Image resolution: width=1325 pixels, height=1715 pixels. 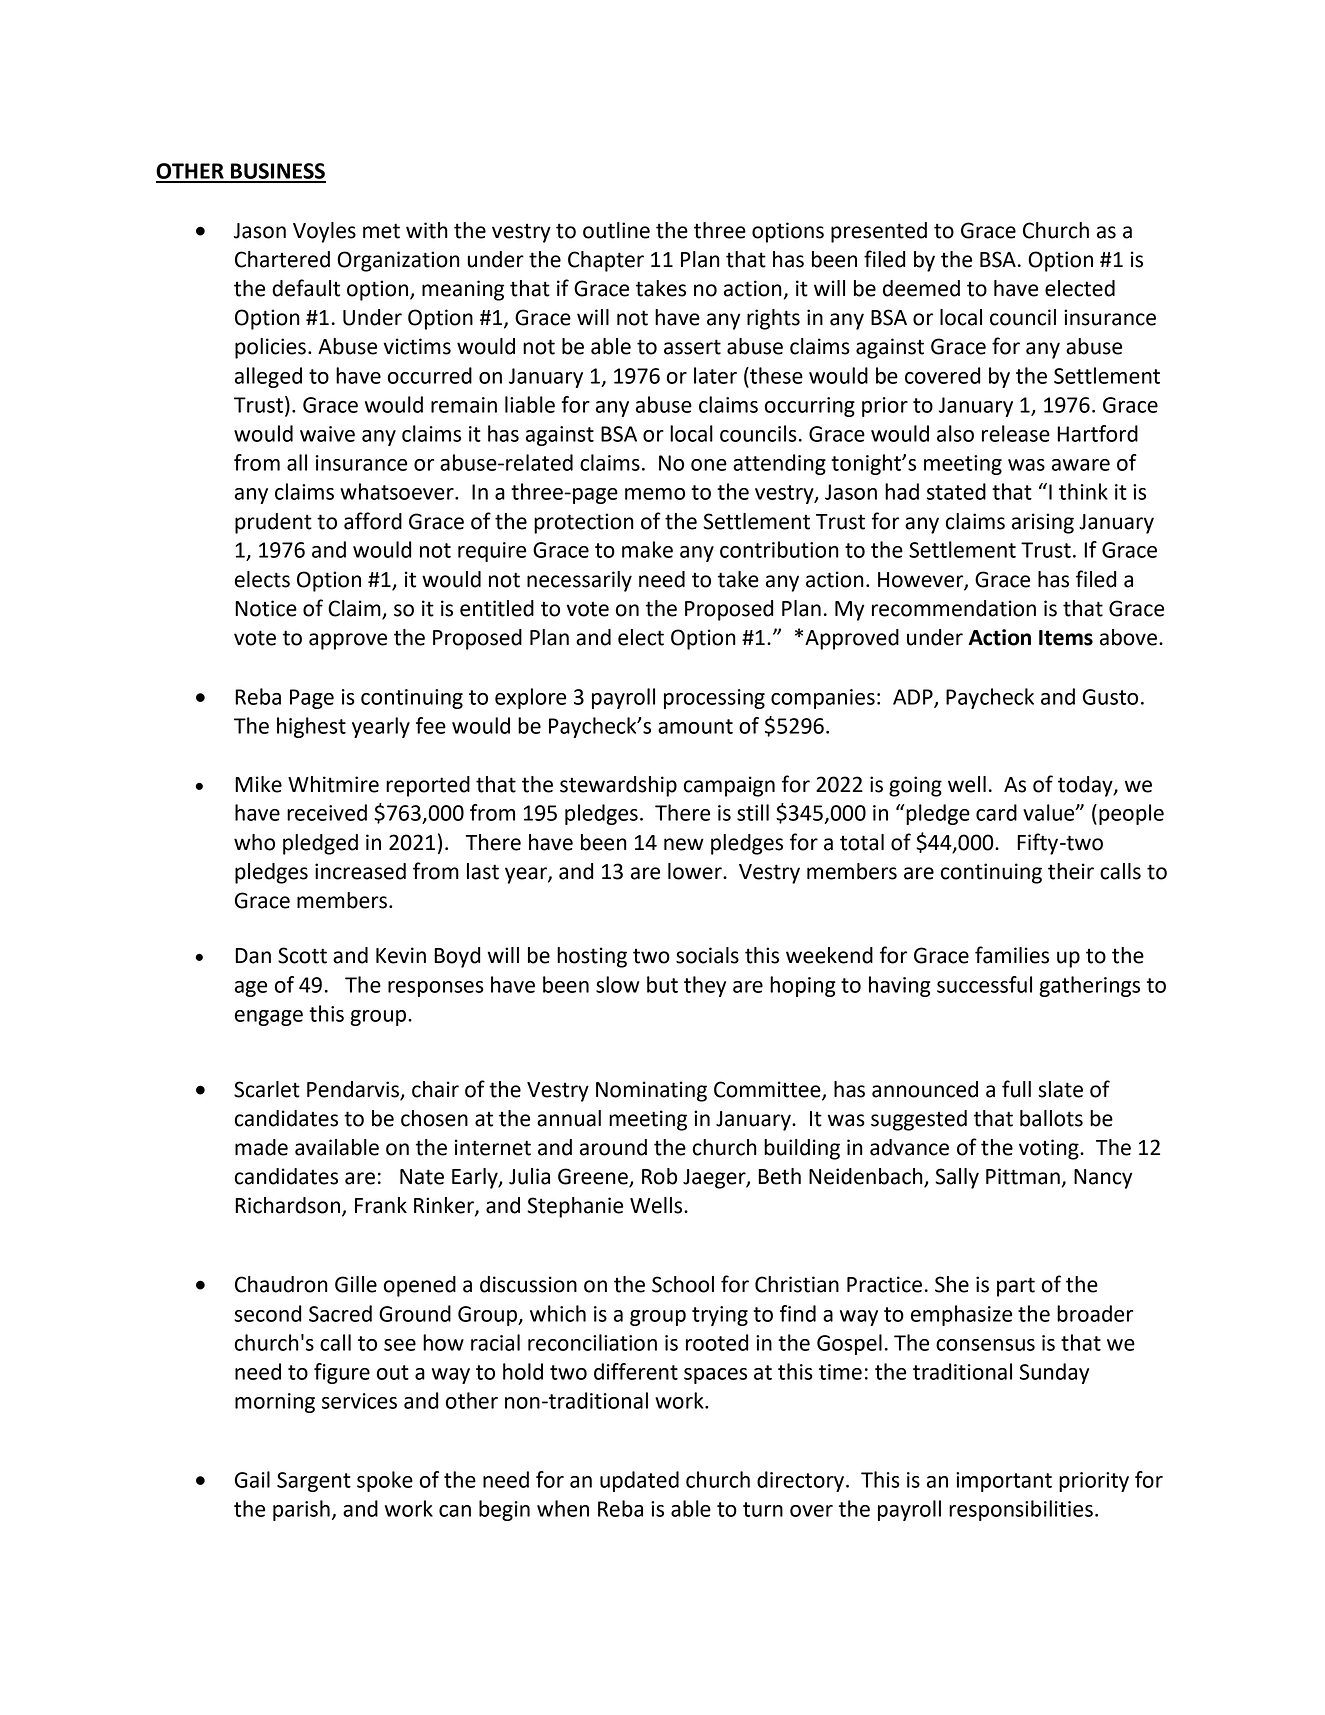 What do you see at coordinates (696, 871) in the document?
I see `lower` at bounding box center [696, 871].
